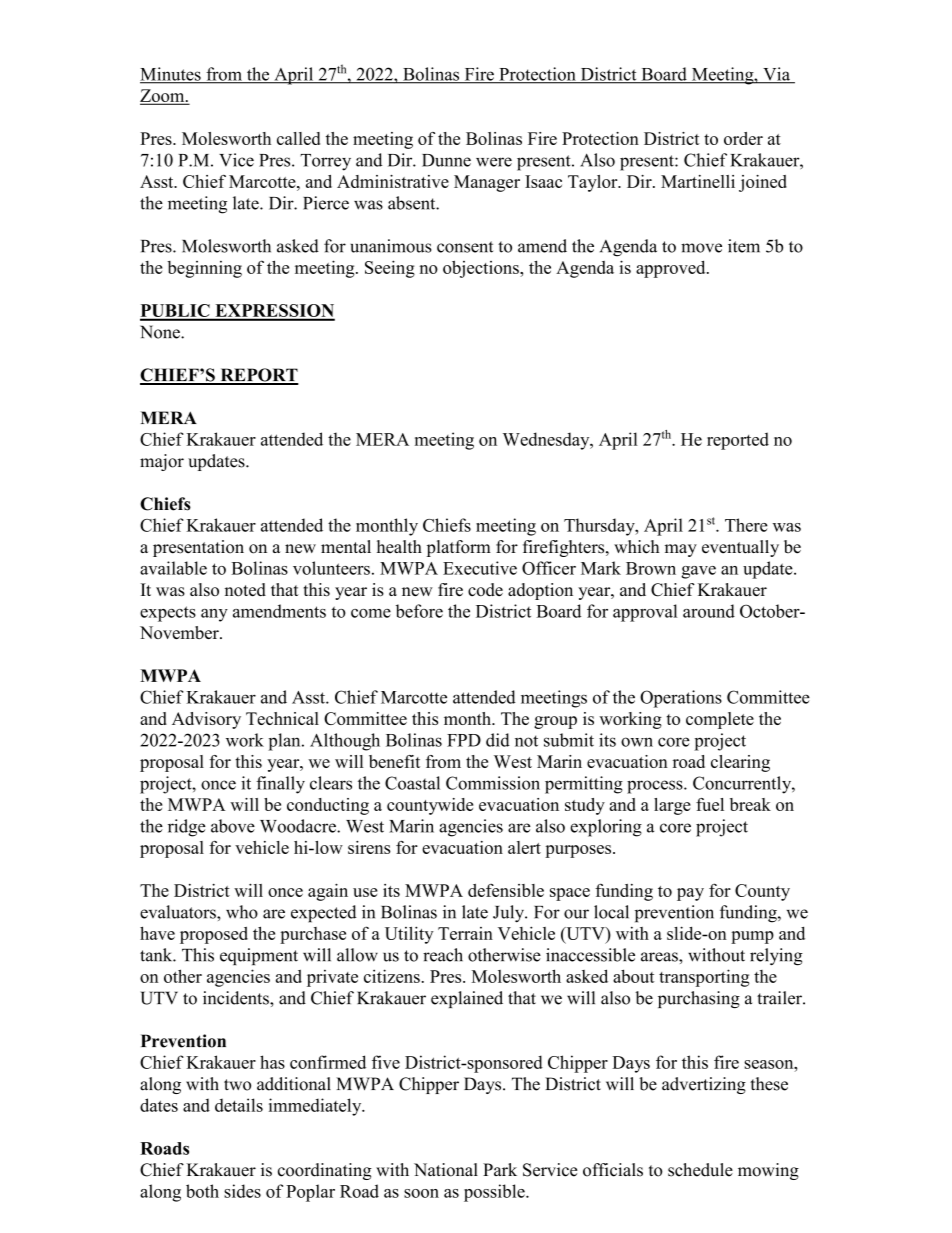 The height and width of the screenshot is (1233, 952). What do you see at coordinates (743, 138) in the screenshot?
I see `order` at bounding box center [743, 138].
